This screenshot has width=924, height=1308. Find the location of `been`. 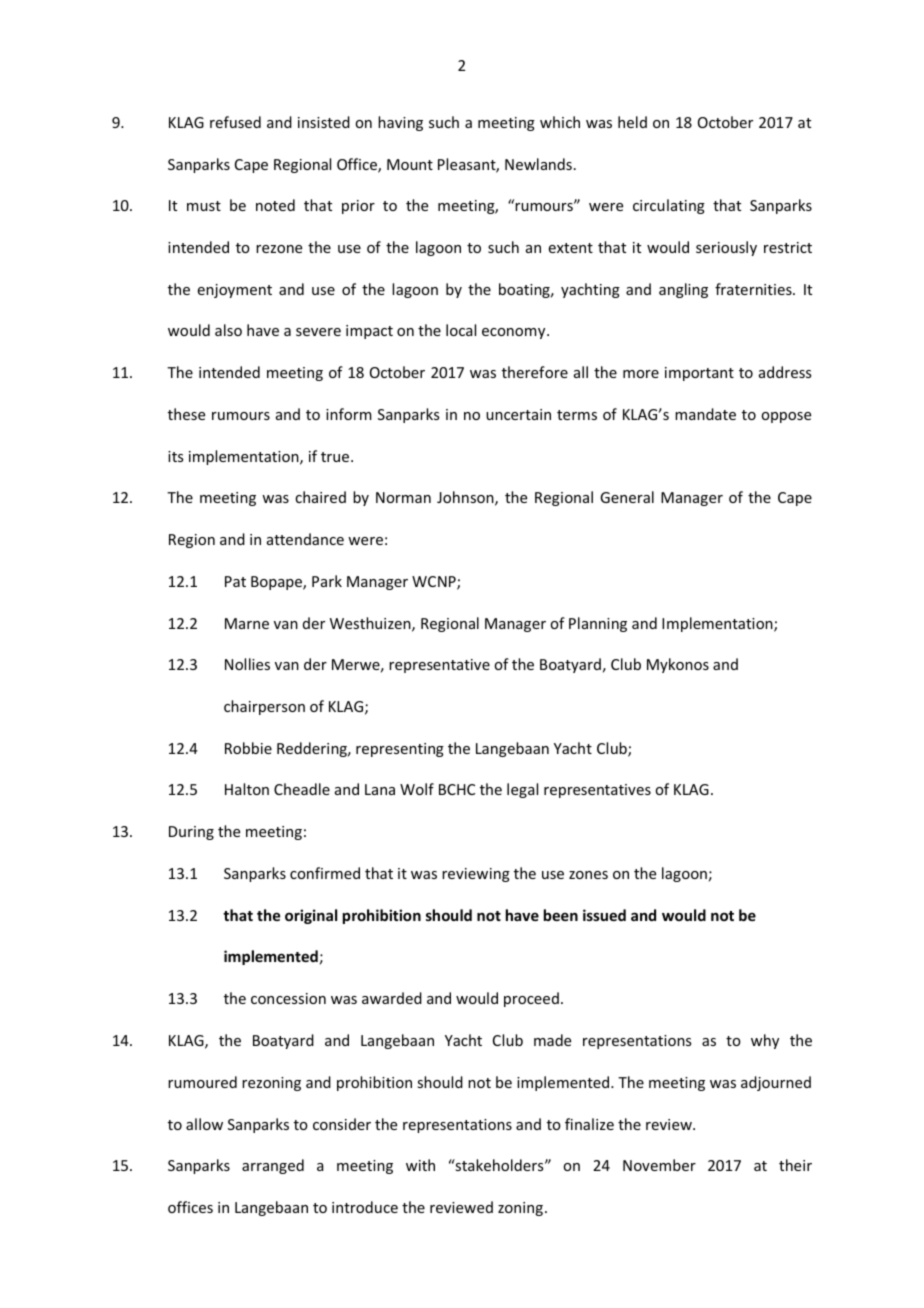

been is located at coordinates (561, 915).
